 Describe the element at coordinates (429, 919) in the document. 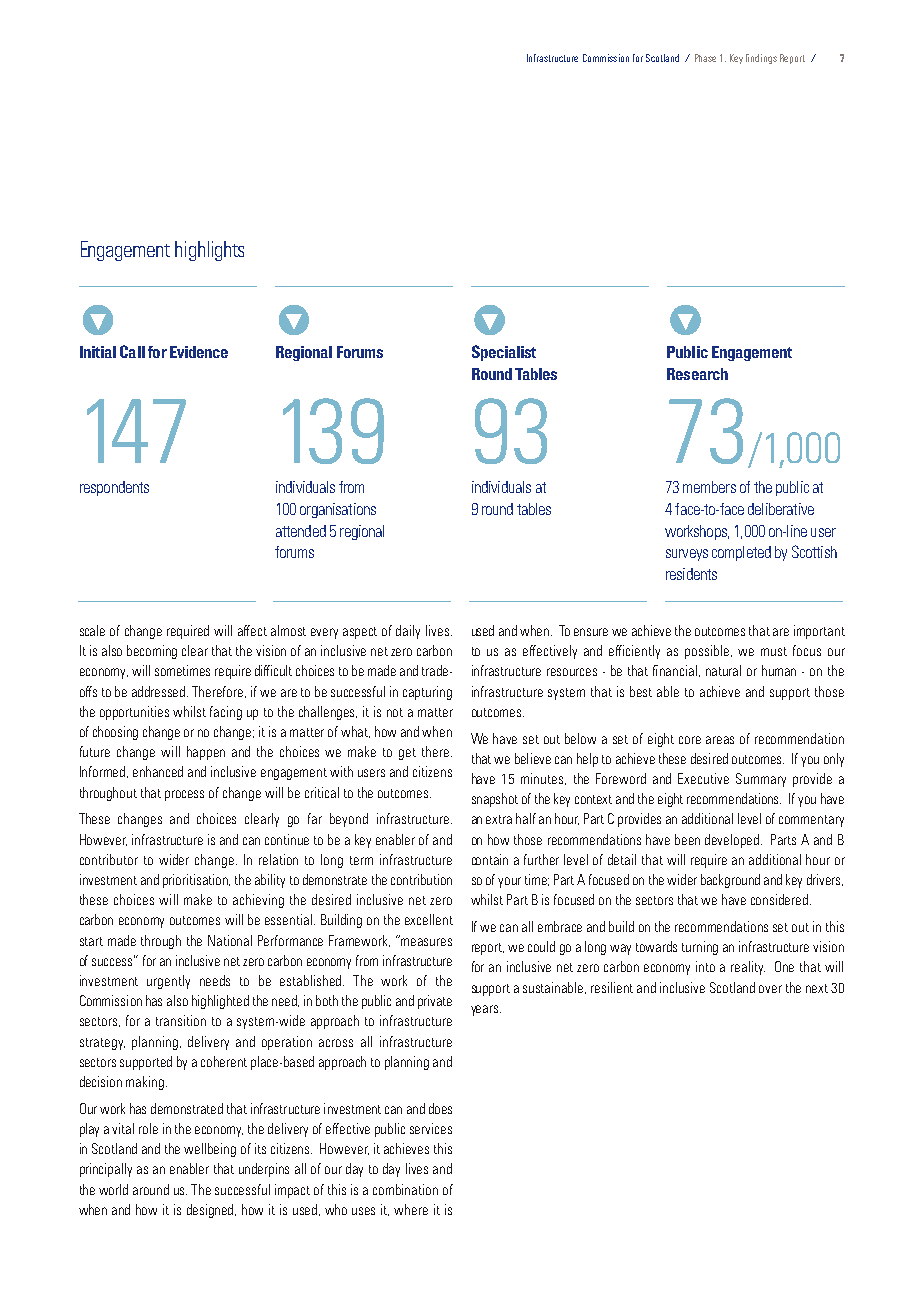

I see `excellent` at that location.
